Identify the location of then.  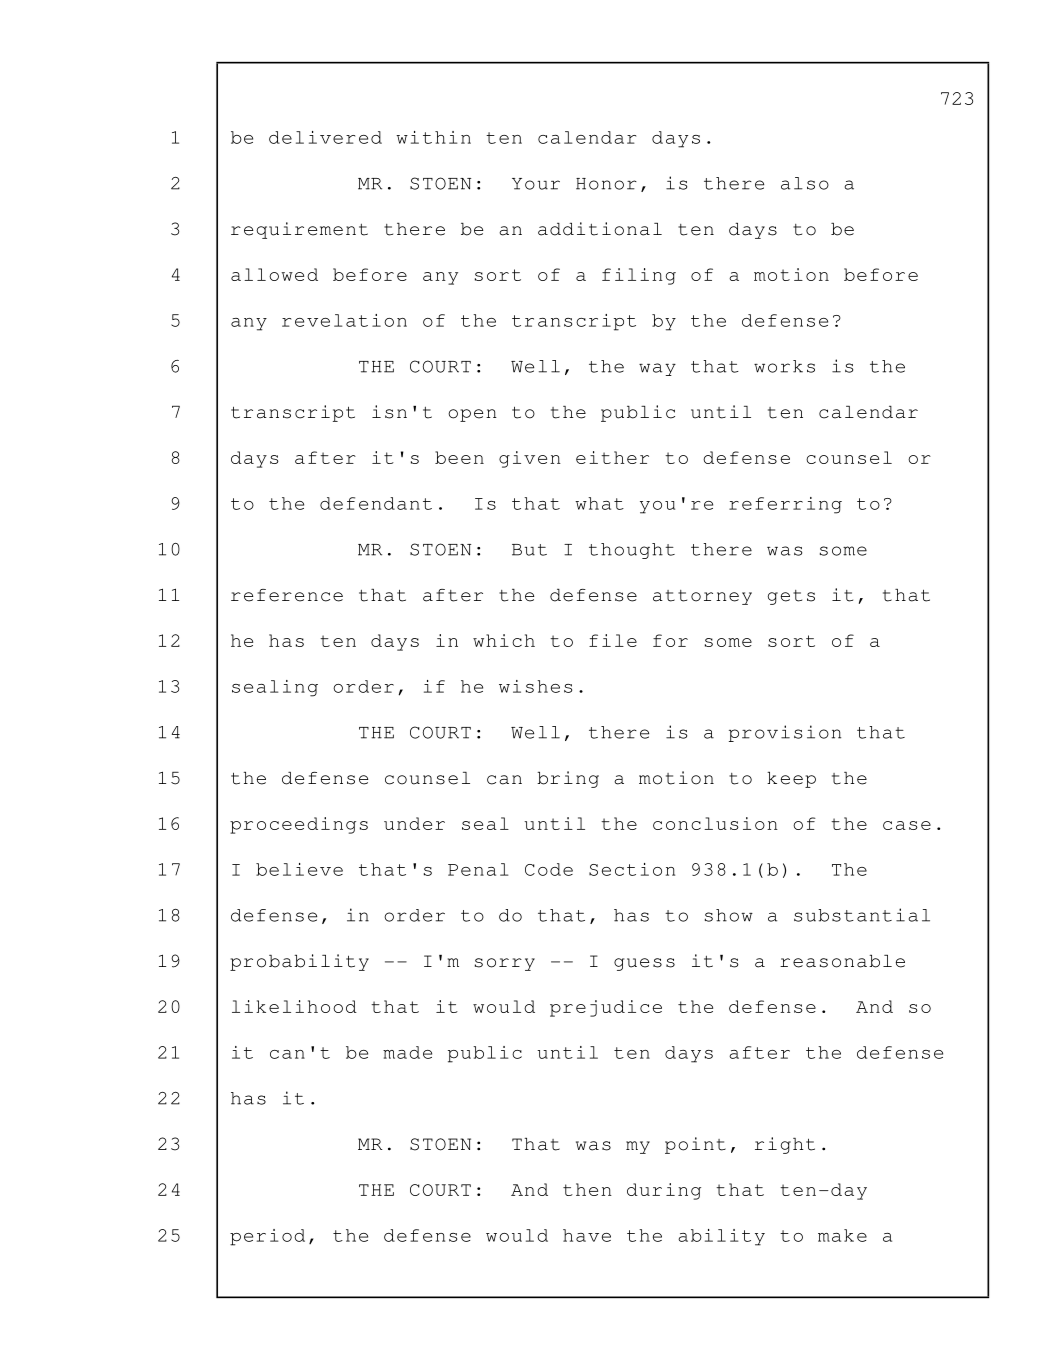
(587, 1189).
